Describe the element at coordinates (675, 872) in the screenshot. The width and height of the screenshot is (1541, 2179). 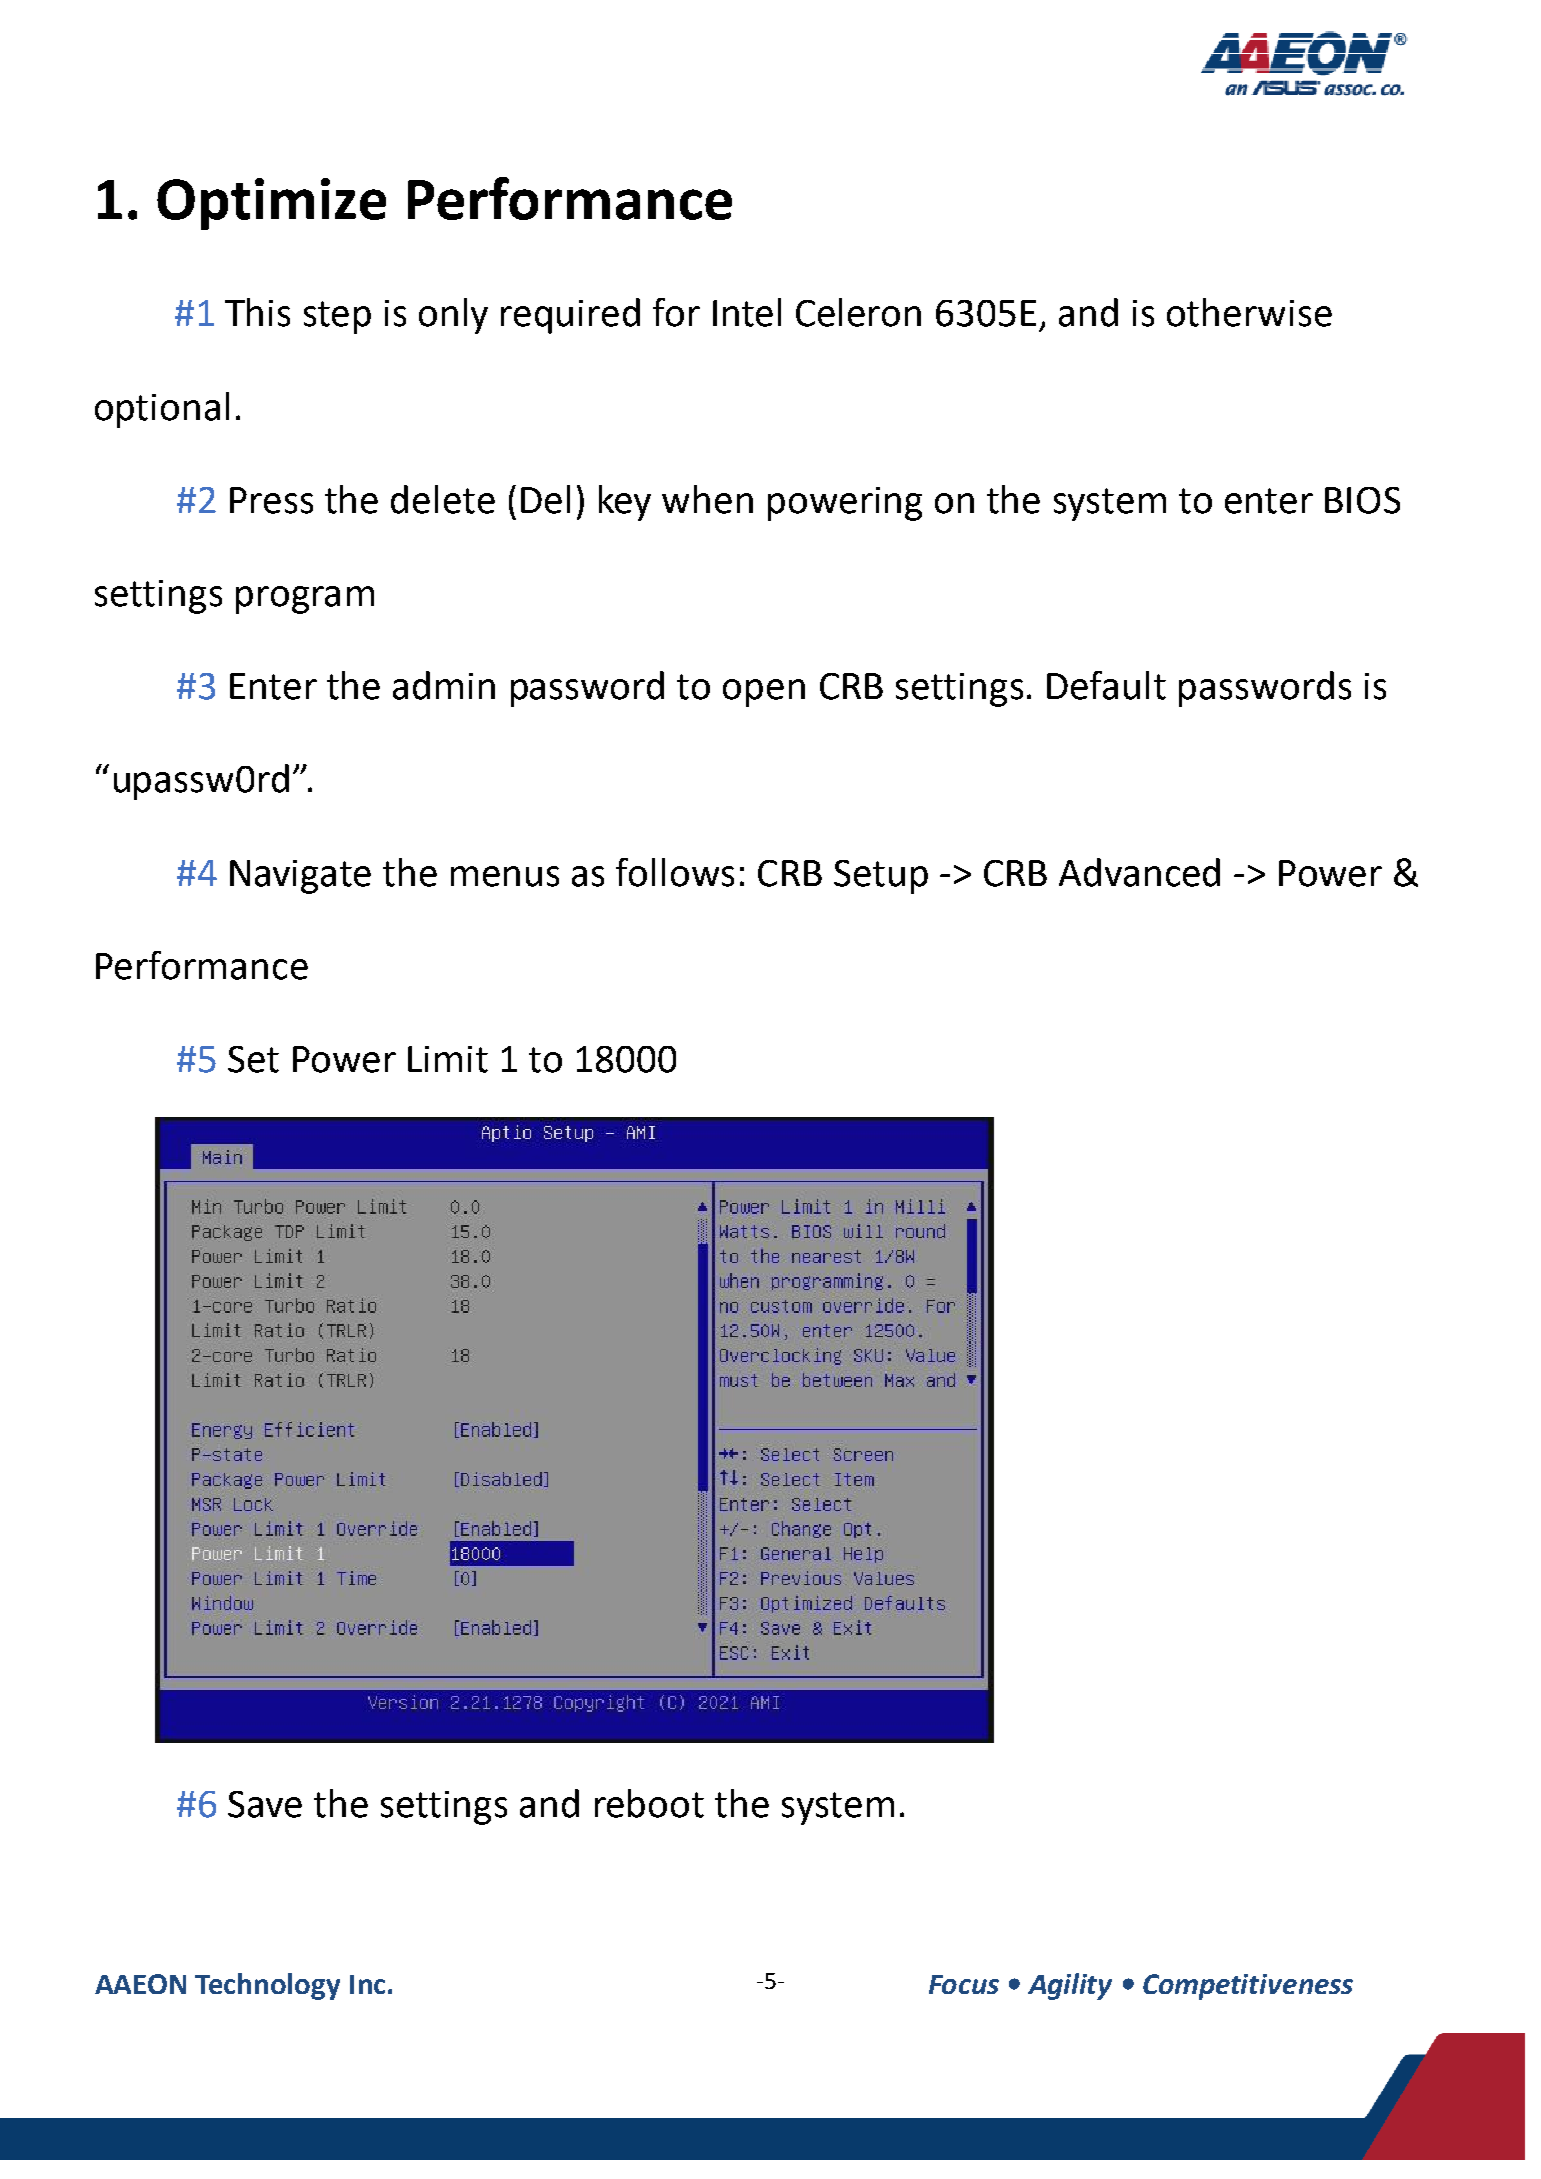
I see `follows` at that location.
